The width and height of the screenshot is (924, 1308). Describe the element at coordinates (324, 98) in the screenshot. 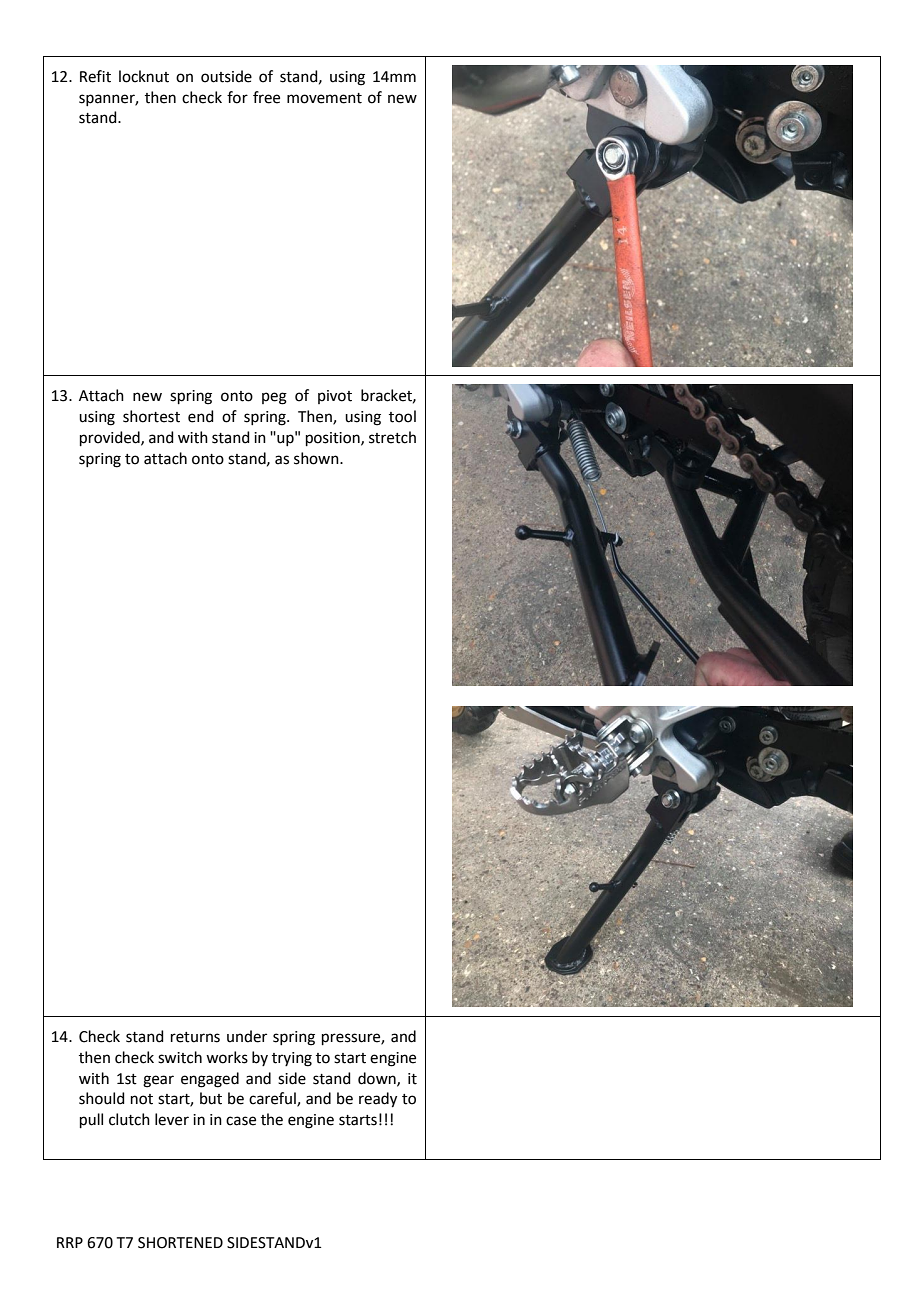

I see `movement` at that location.
